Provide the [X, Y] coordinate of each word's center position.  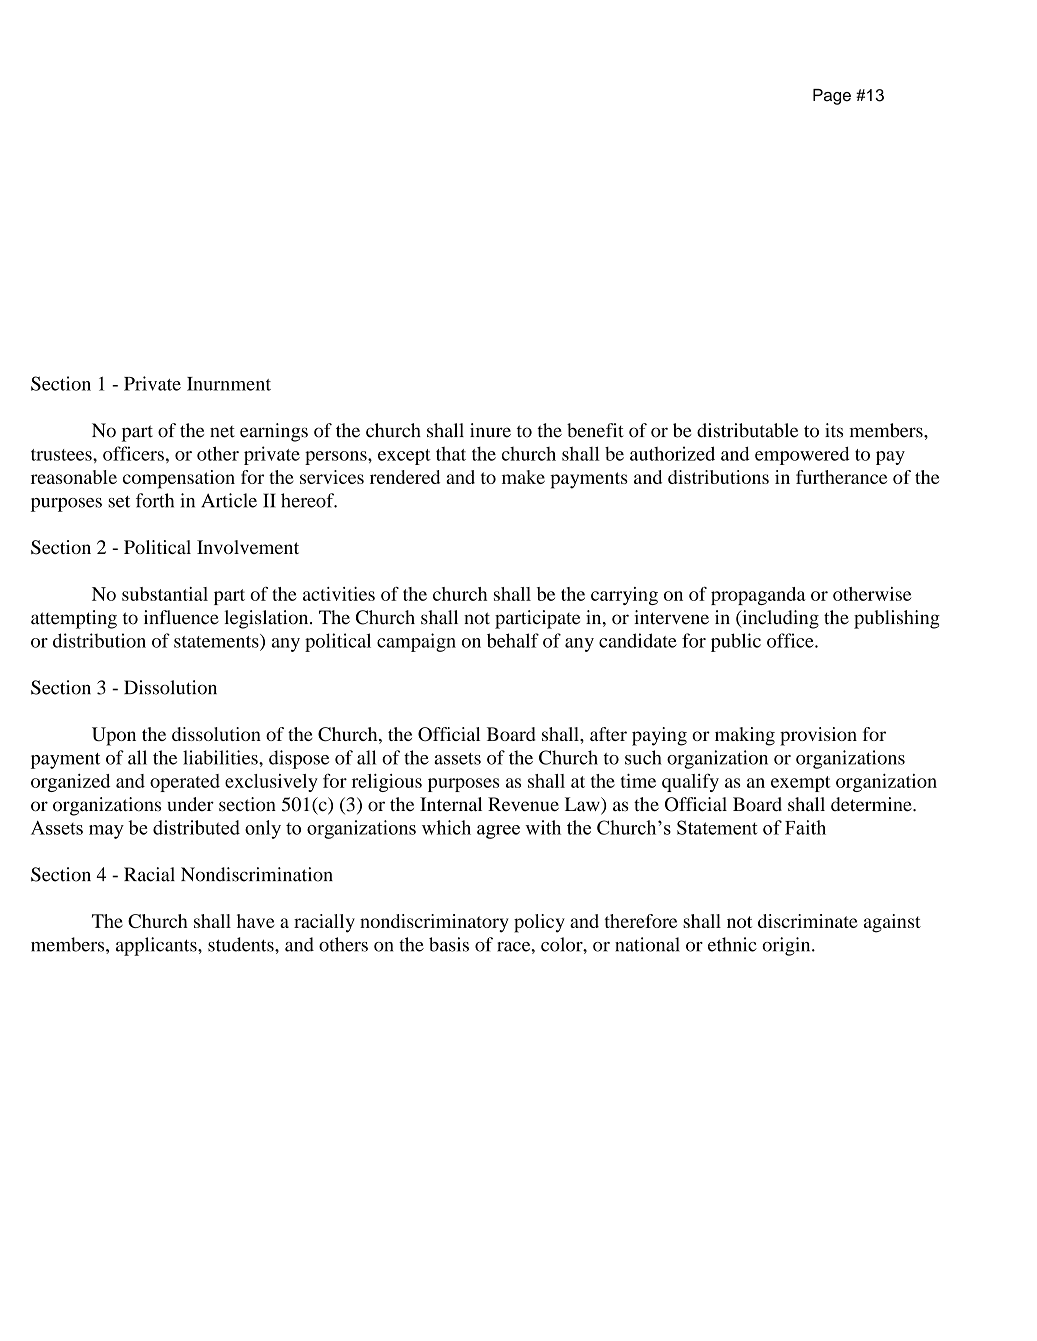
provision [818, 736]
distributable [747, 430]
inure [490, 430]
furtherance [841, 477]
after [608, 734]
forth [155, 500]
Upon [114, 736]
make [523, 477]
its [834, 430]
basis [449, 944]
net [222, 432]
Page [832, 97]
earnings [274, 432]
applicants [157, 946]
